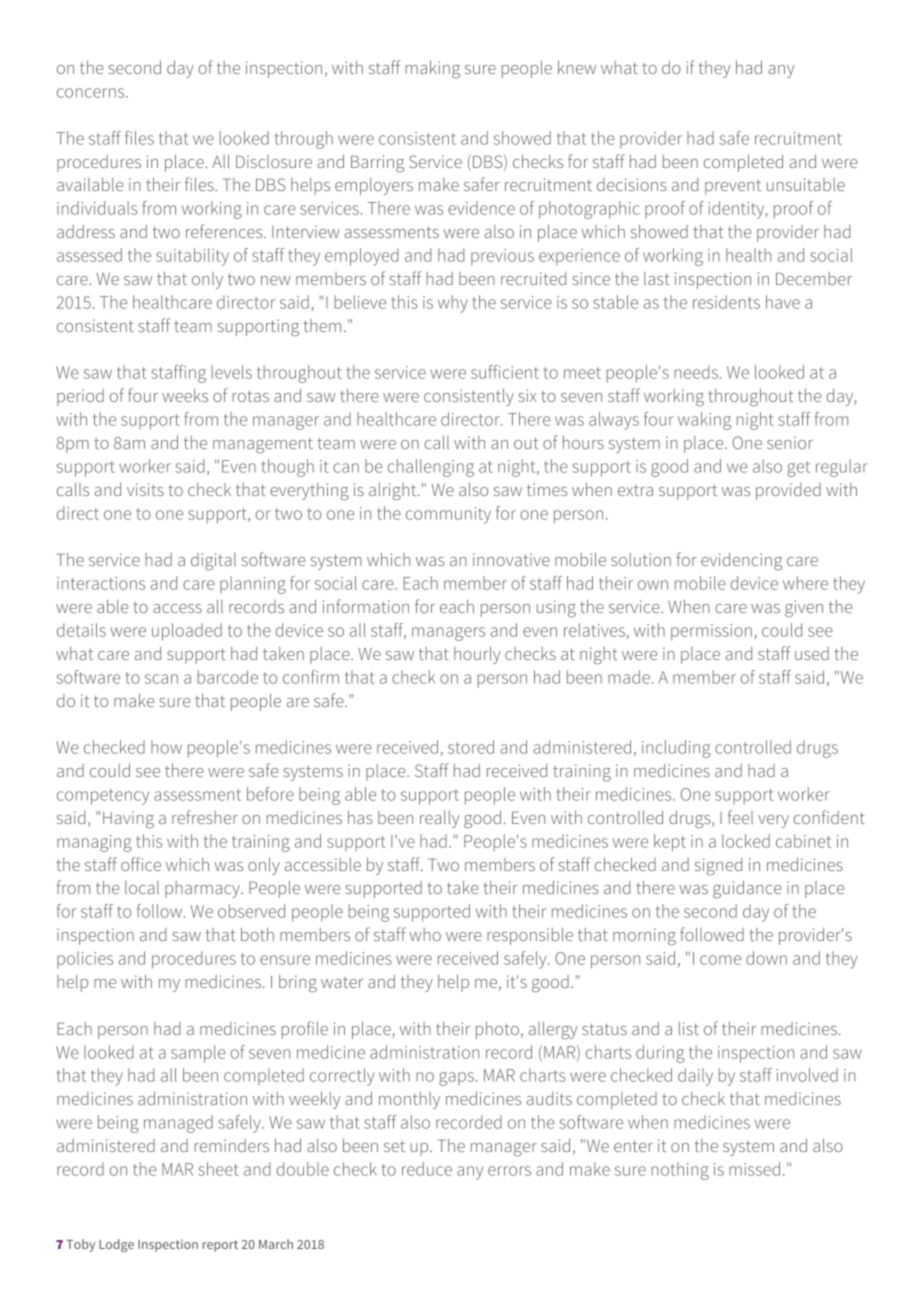 The width and height of the screenshot is (924, 1308). Describe the element at coordinates (711, 632) in the screenshot. I see `permission` at that location.
